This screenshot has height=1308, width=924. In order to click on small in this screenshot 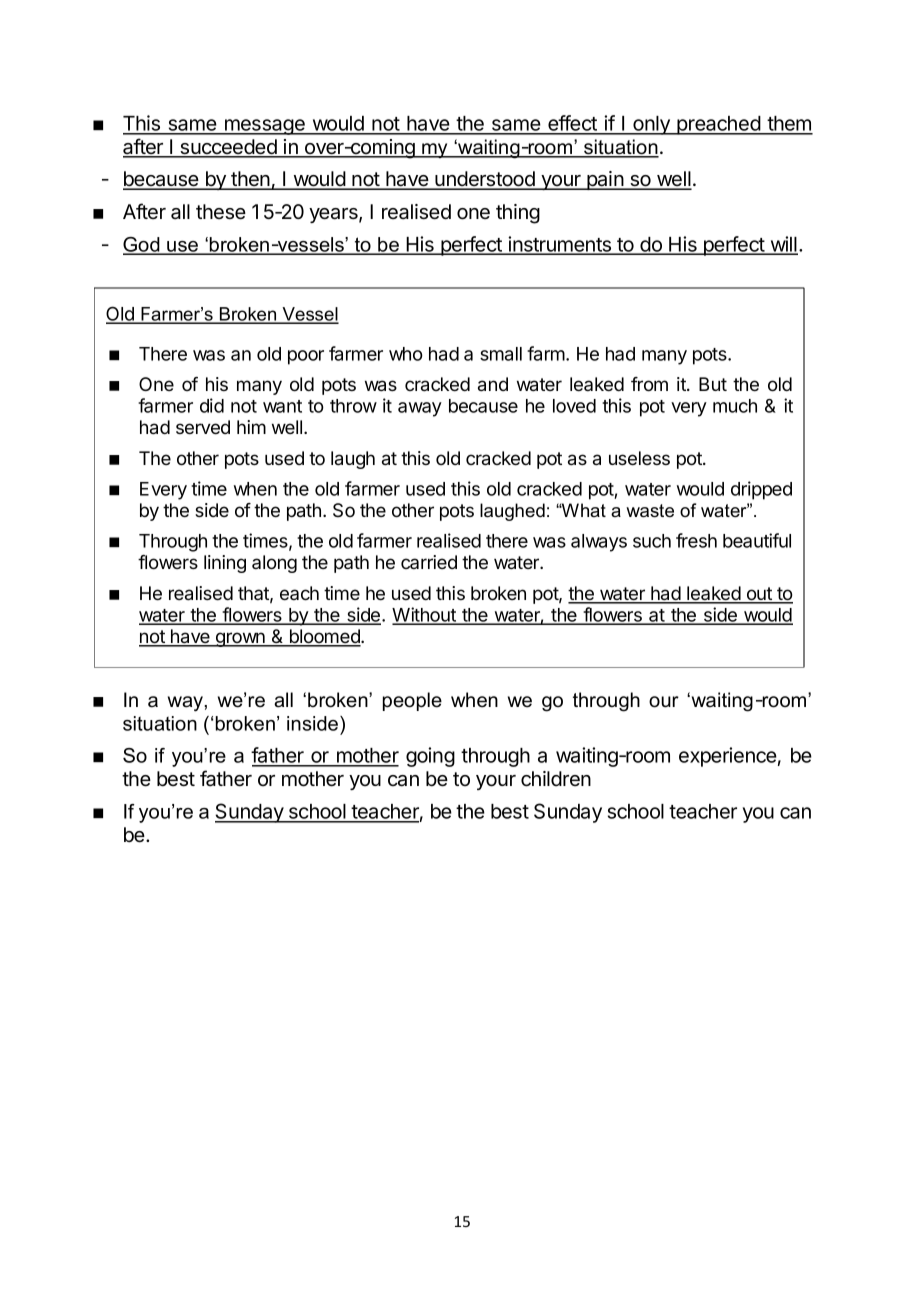, I will do `click(501, 354)`.
